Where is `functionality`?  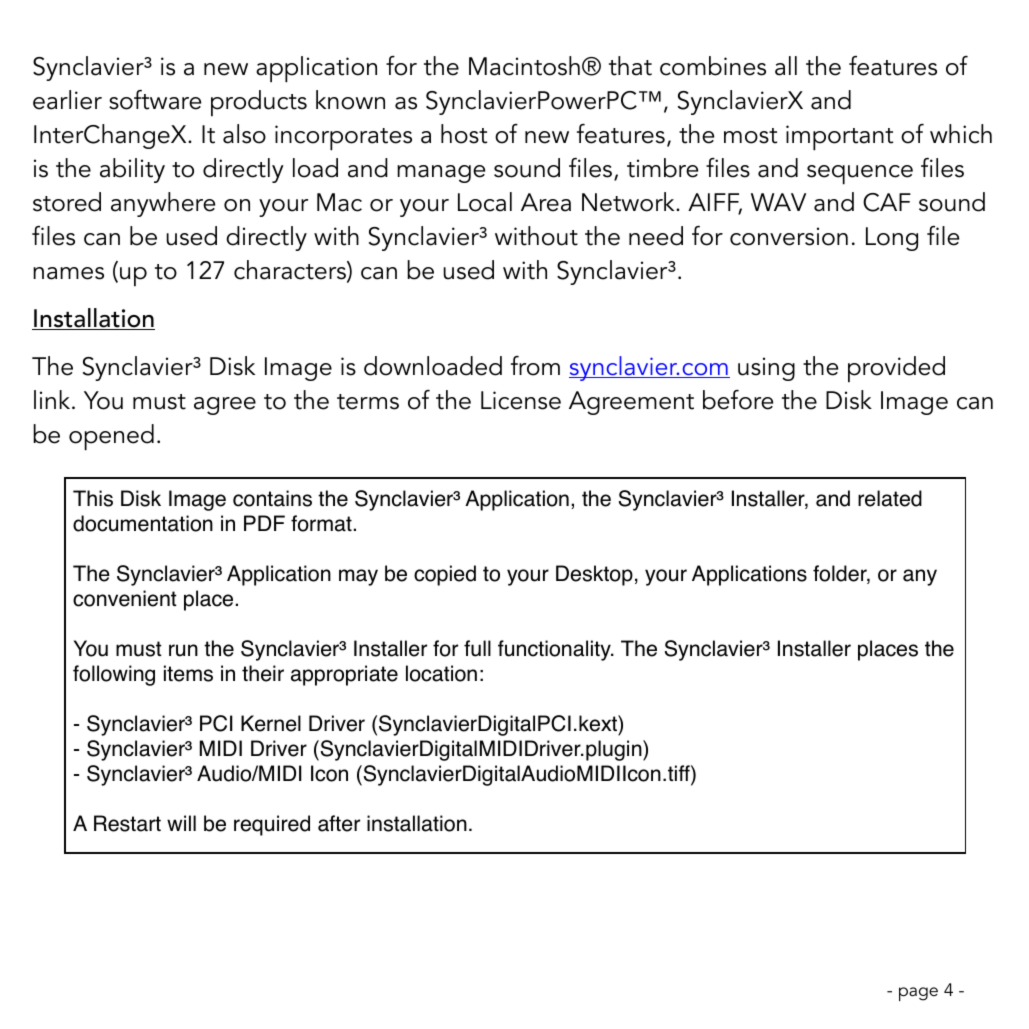 functionality is located at coordinates (555, 650).
